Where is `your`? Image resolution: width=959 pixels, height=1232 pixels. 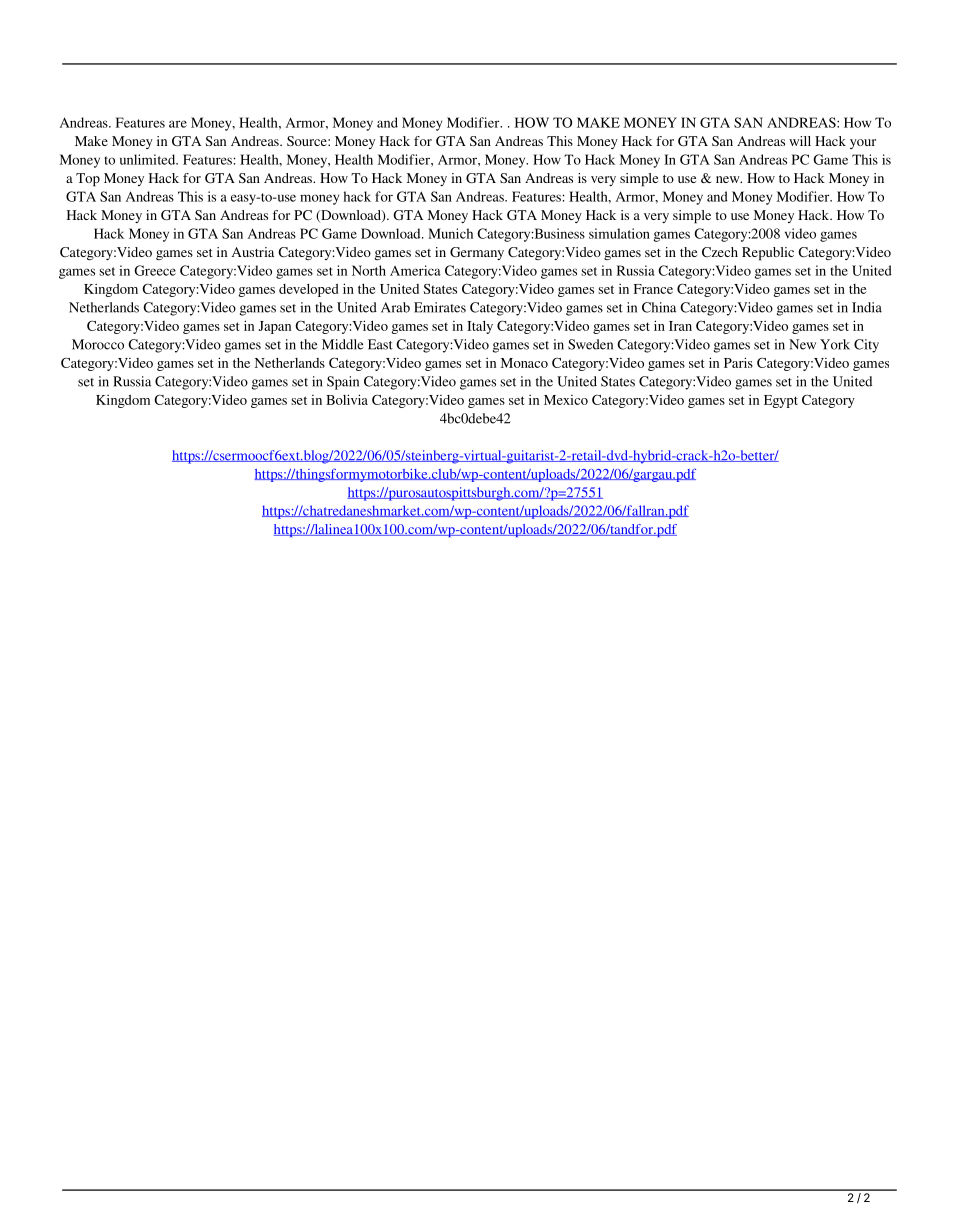
your is located at coordinates (863, 144).
